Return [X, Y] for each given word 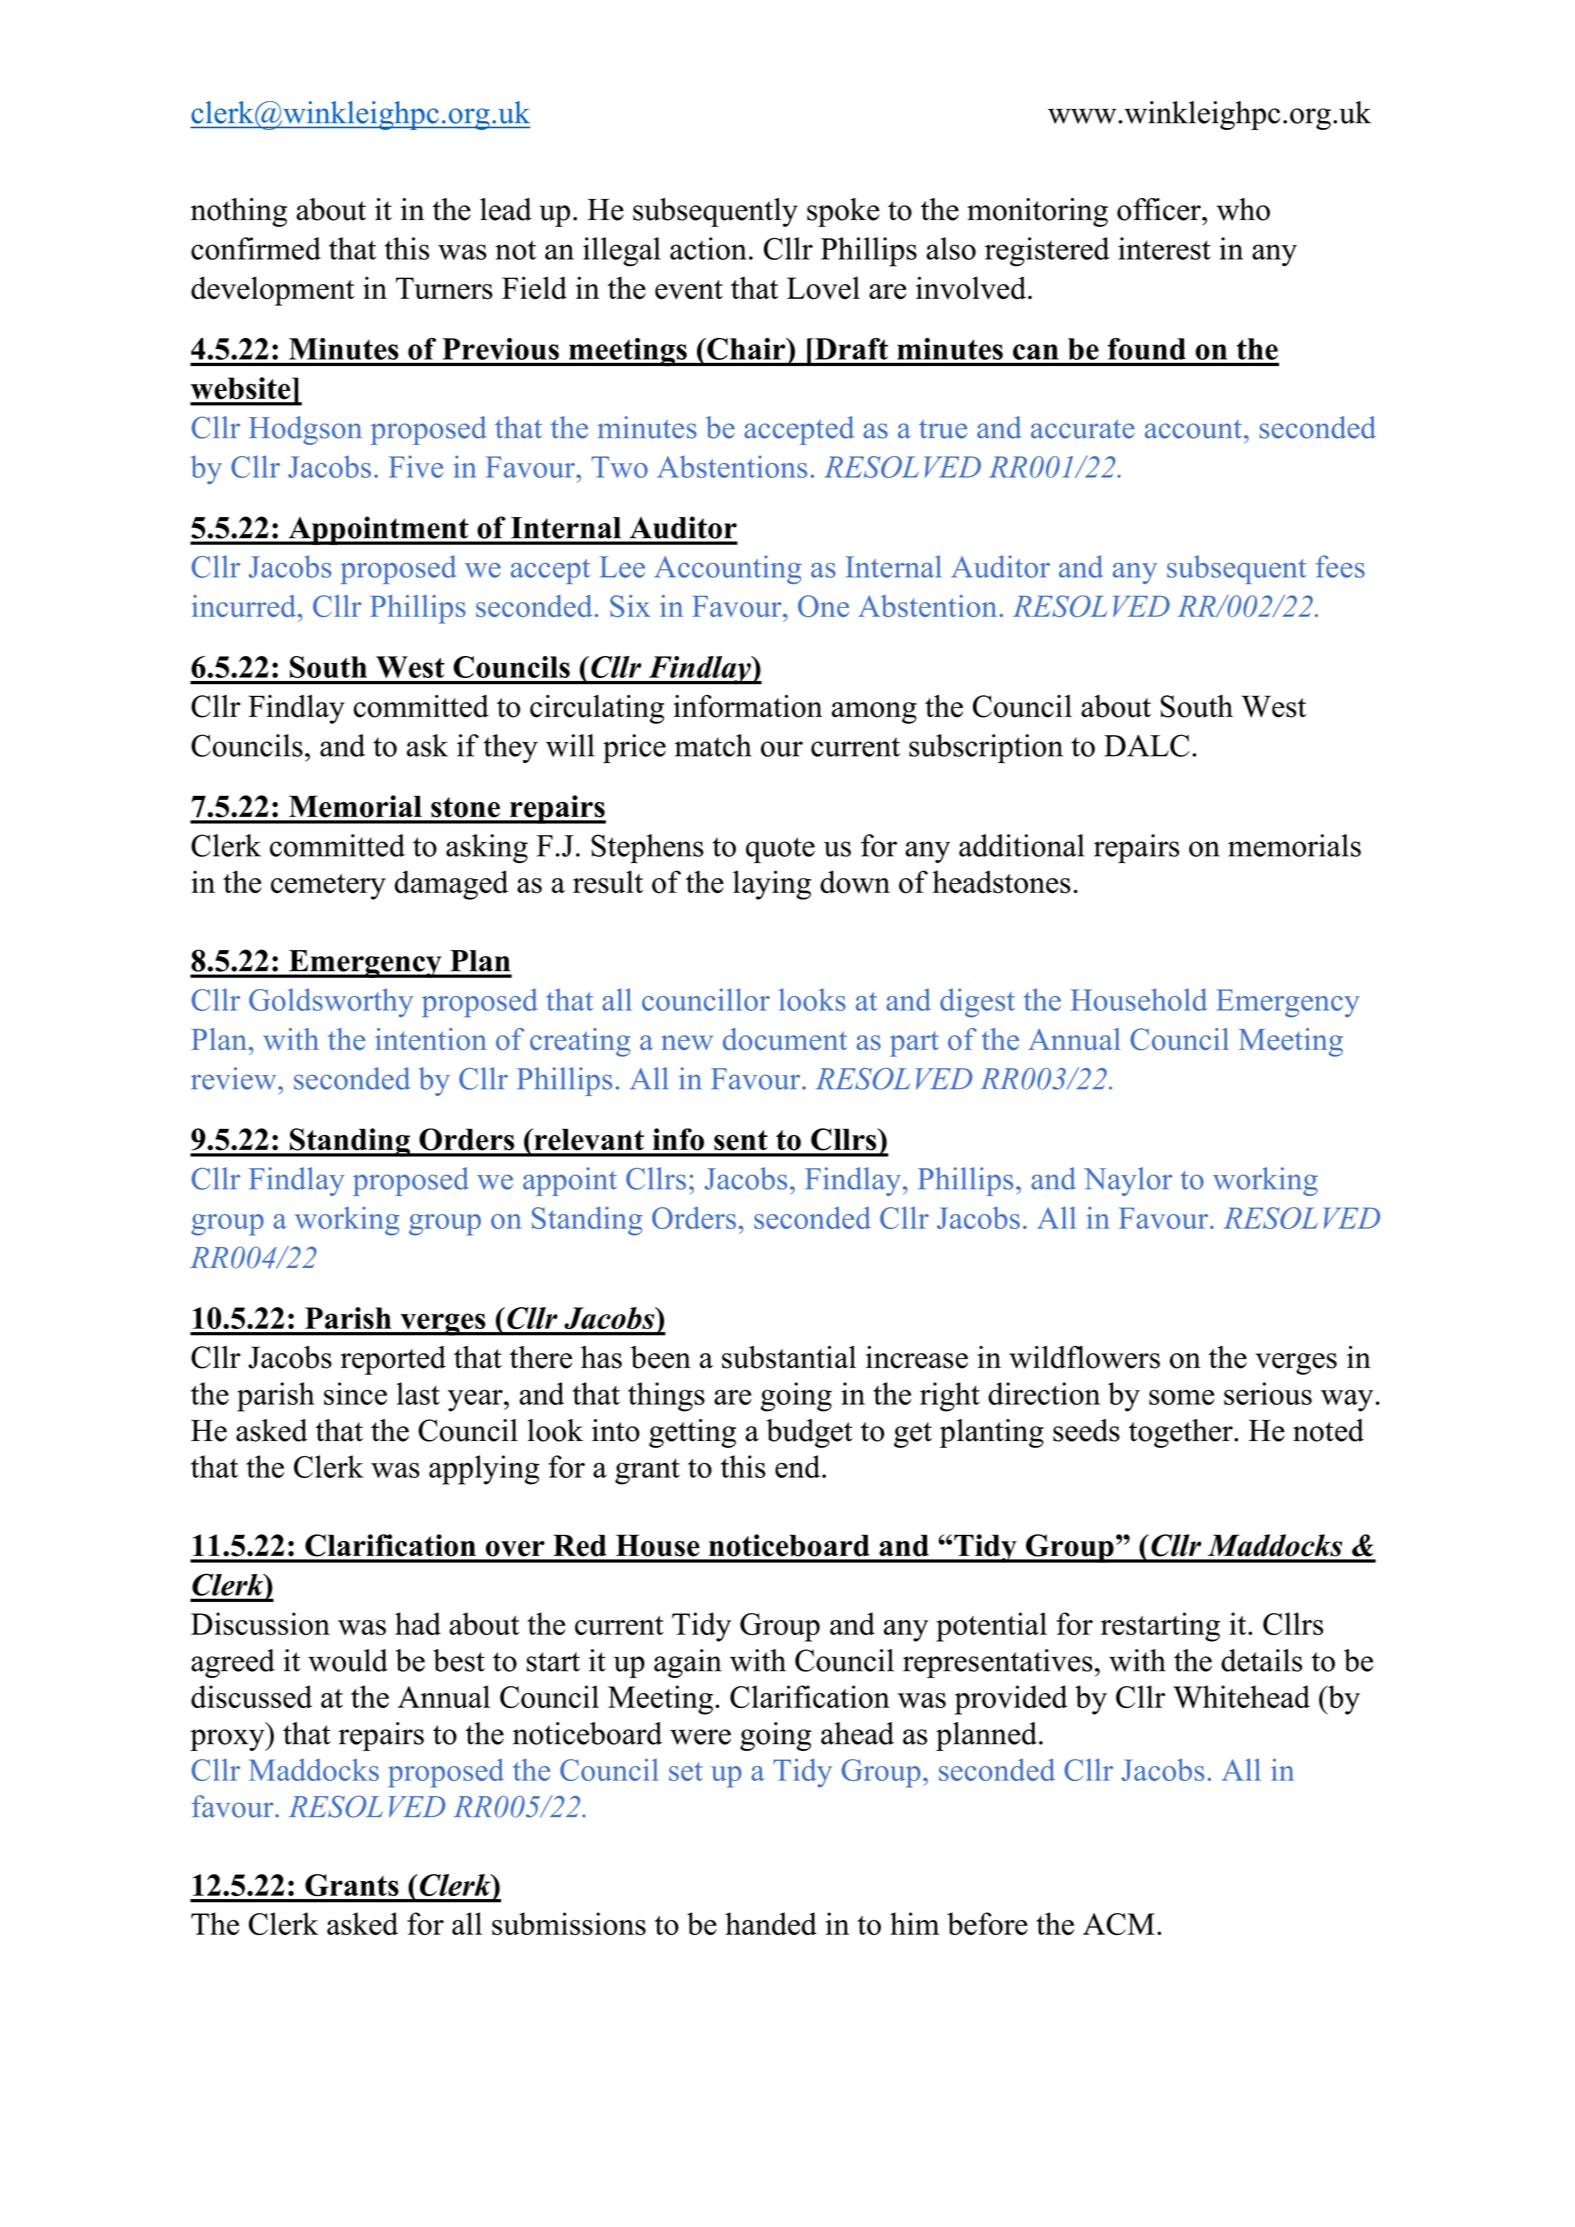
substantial [789, 1357]
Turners [444, 288]
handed [771, 1923]
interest [1164, 248]
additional [1021, 845]
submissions [569, 1923]
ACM [1119, 1924]
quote [780, 850]
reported [393, 1360]
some [1181, 1397]
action [708, 248]
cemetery [328, 887]
